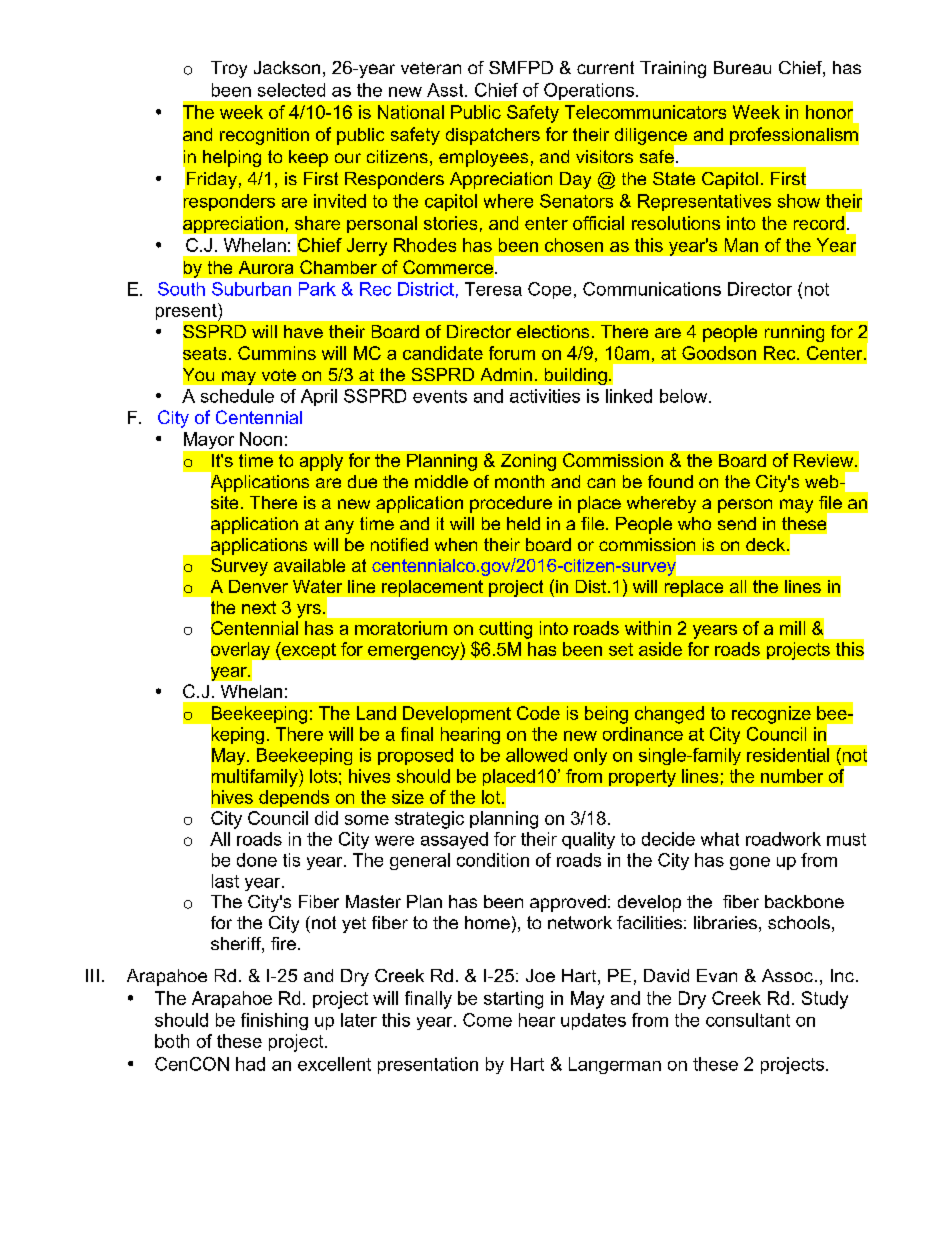 This image has height=1233, width=952. What do you see at coordinates (443, 353) in the image?
I see `candidate` at bounding box center [443, 353].
